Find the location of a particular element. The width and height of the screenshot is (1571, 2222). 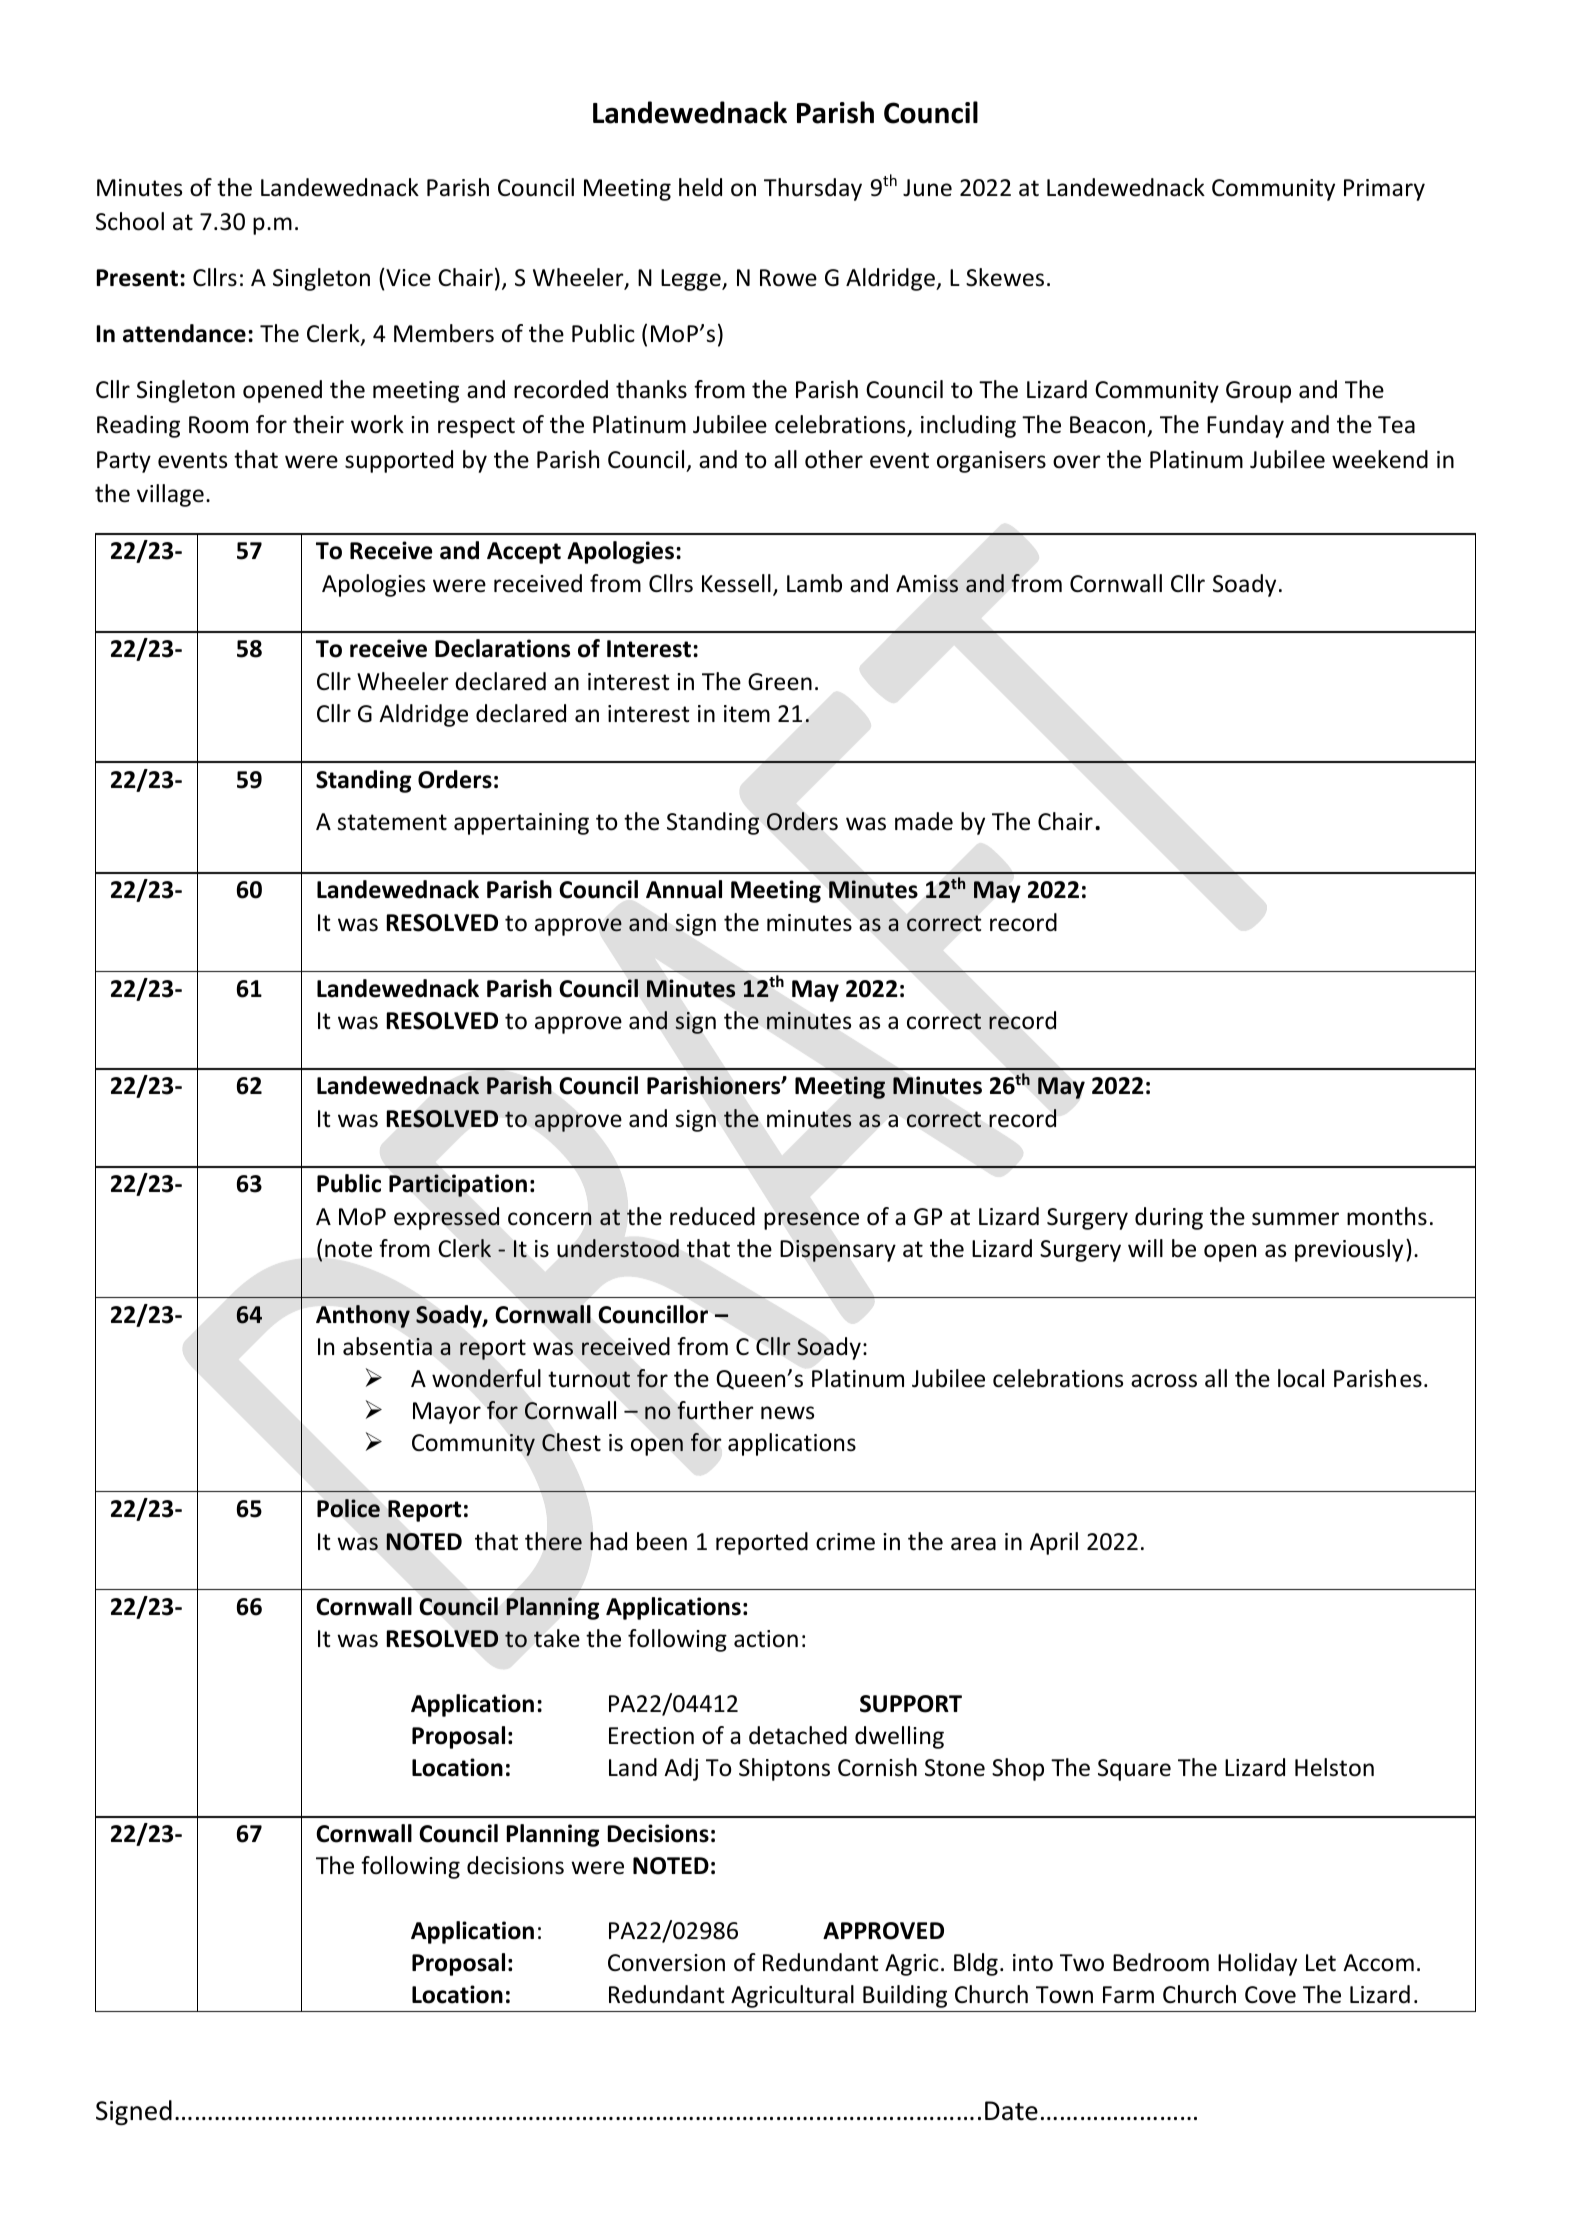

Green is located at coordinates (780, 682).
